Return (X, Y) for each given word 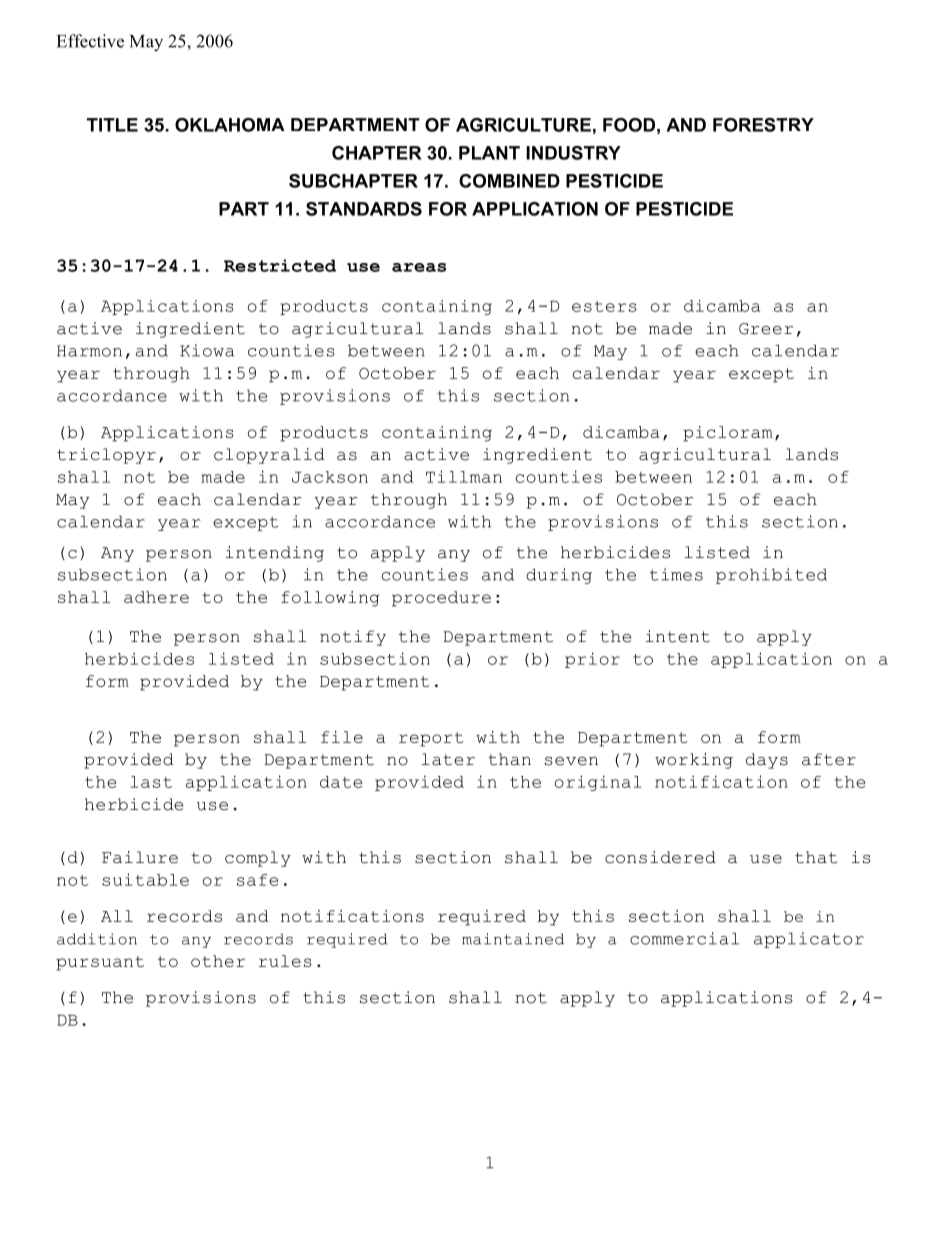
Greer (766, 329)
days (767, 761)
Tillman (464, 476)
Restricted (280, 265)
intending (275, 554)
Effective (90, 41)
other (218, 961)
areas (419, 267)
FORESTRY (763, 125)
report (431, 739)
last (151, 782)
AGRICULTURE (523, 125)
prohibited (771, 576)
